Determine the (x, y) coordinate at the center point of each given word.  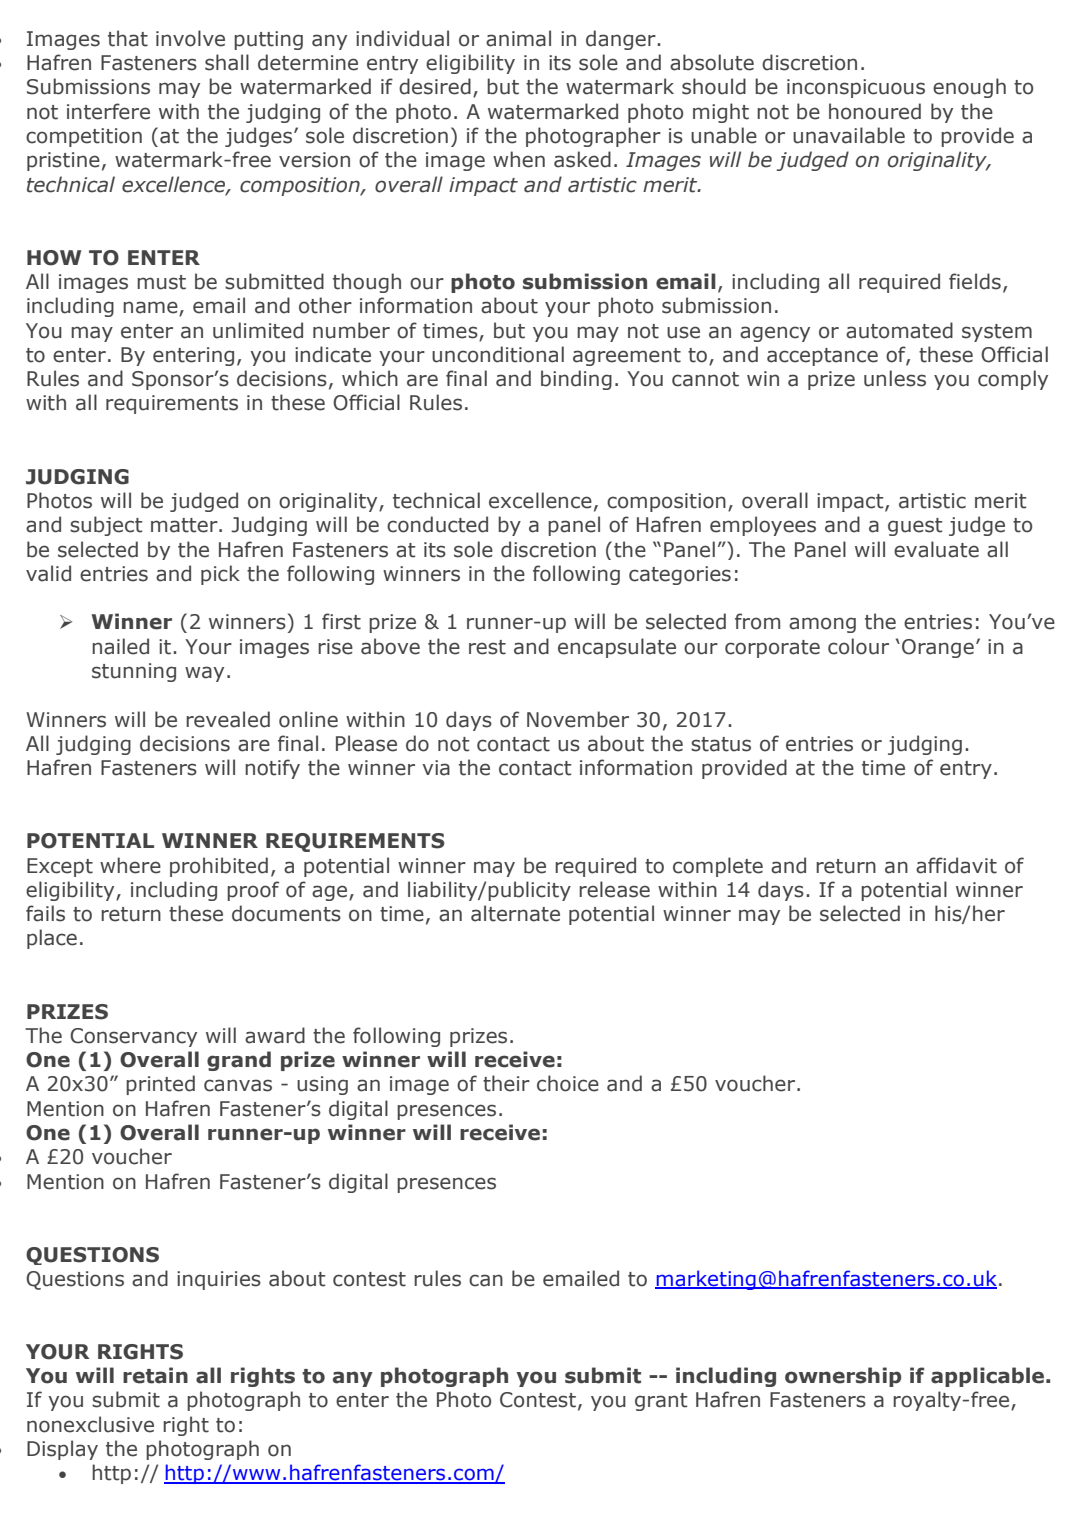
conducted (437, 524)
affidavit (956, 865)
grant (661, 1402)
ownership (843, 1377)
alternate (515, 913)
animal (518, 38)
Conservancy (133, 1037)
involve (190, 38)
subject (106, 526)
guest (915, 527)
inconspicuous (856, 88)
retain (155, 1375)
